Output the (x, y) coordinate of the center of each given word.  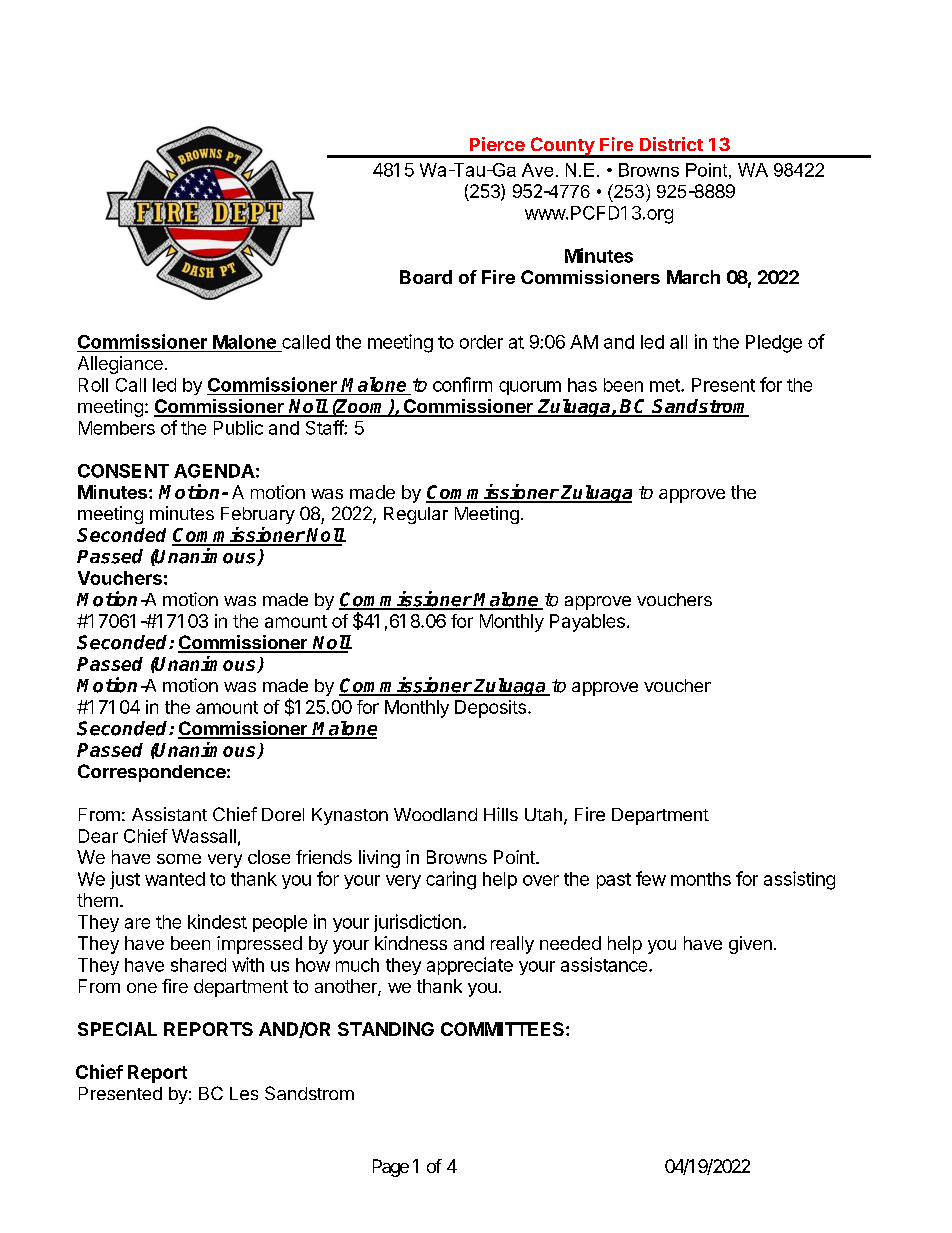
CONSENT (123, 471)
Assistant (169, 814)
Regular (416, 515)
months (701, 879)
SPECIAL (117, 1029)
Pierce (497, 144)
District (671, 144)
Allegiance (120, 365)
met (666, 385)
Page (391, 1168)
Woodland (435, 814)
